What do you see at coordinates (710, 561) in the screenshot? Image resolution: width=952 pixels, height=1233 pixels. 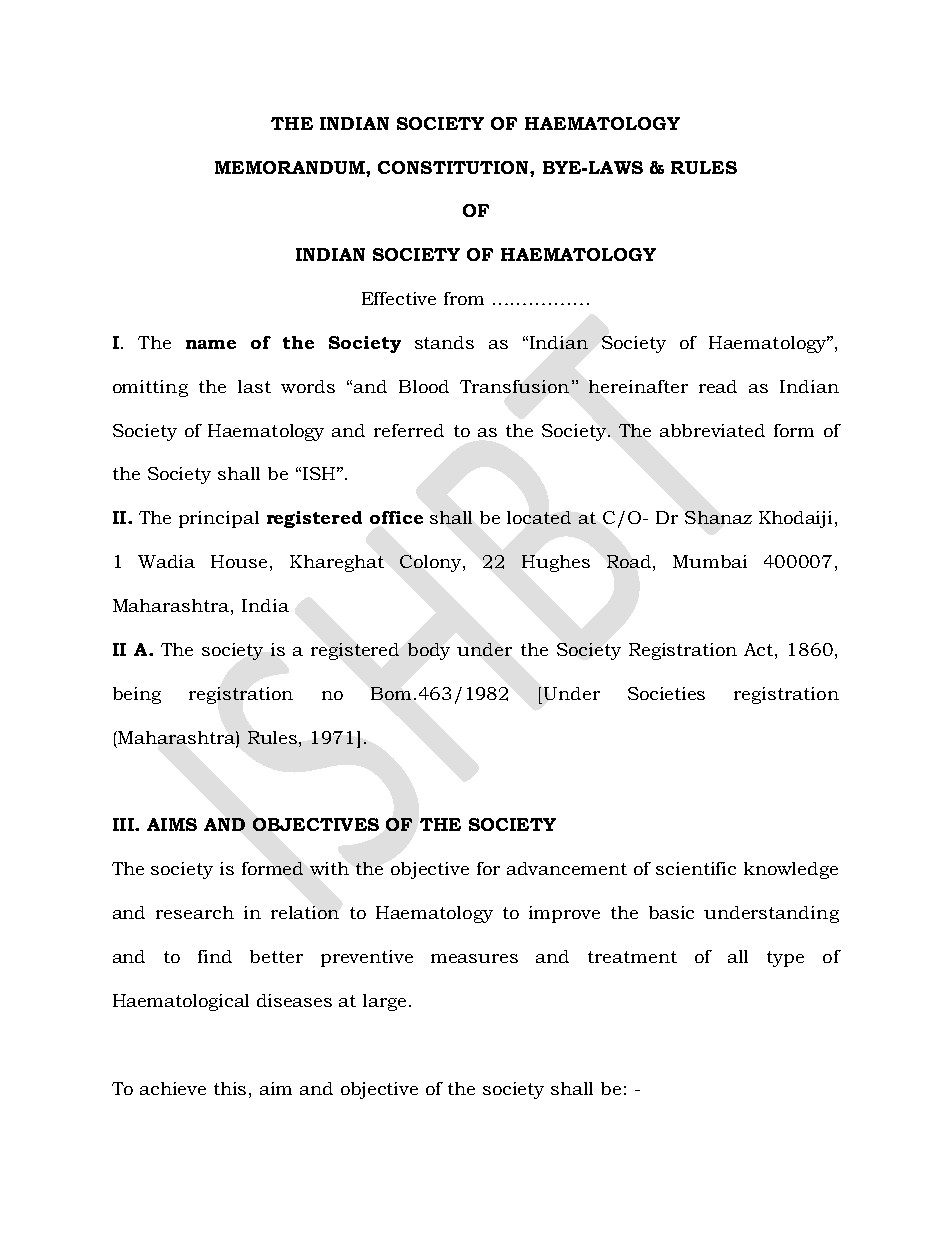 I see `Mumbai` at bounding box center [710, 561].
